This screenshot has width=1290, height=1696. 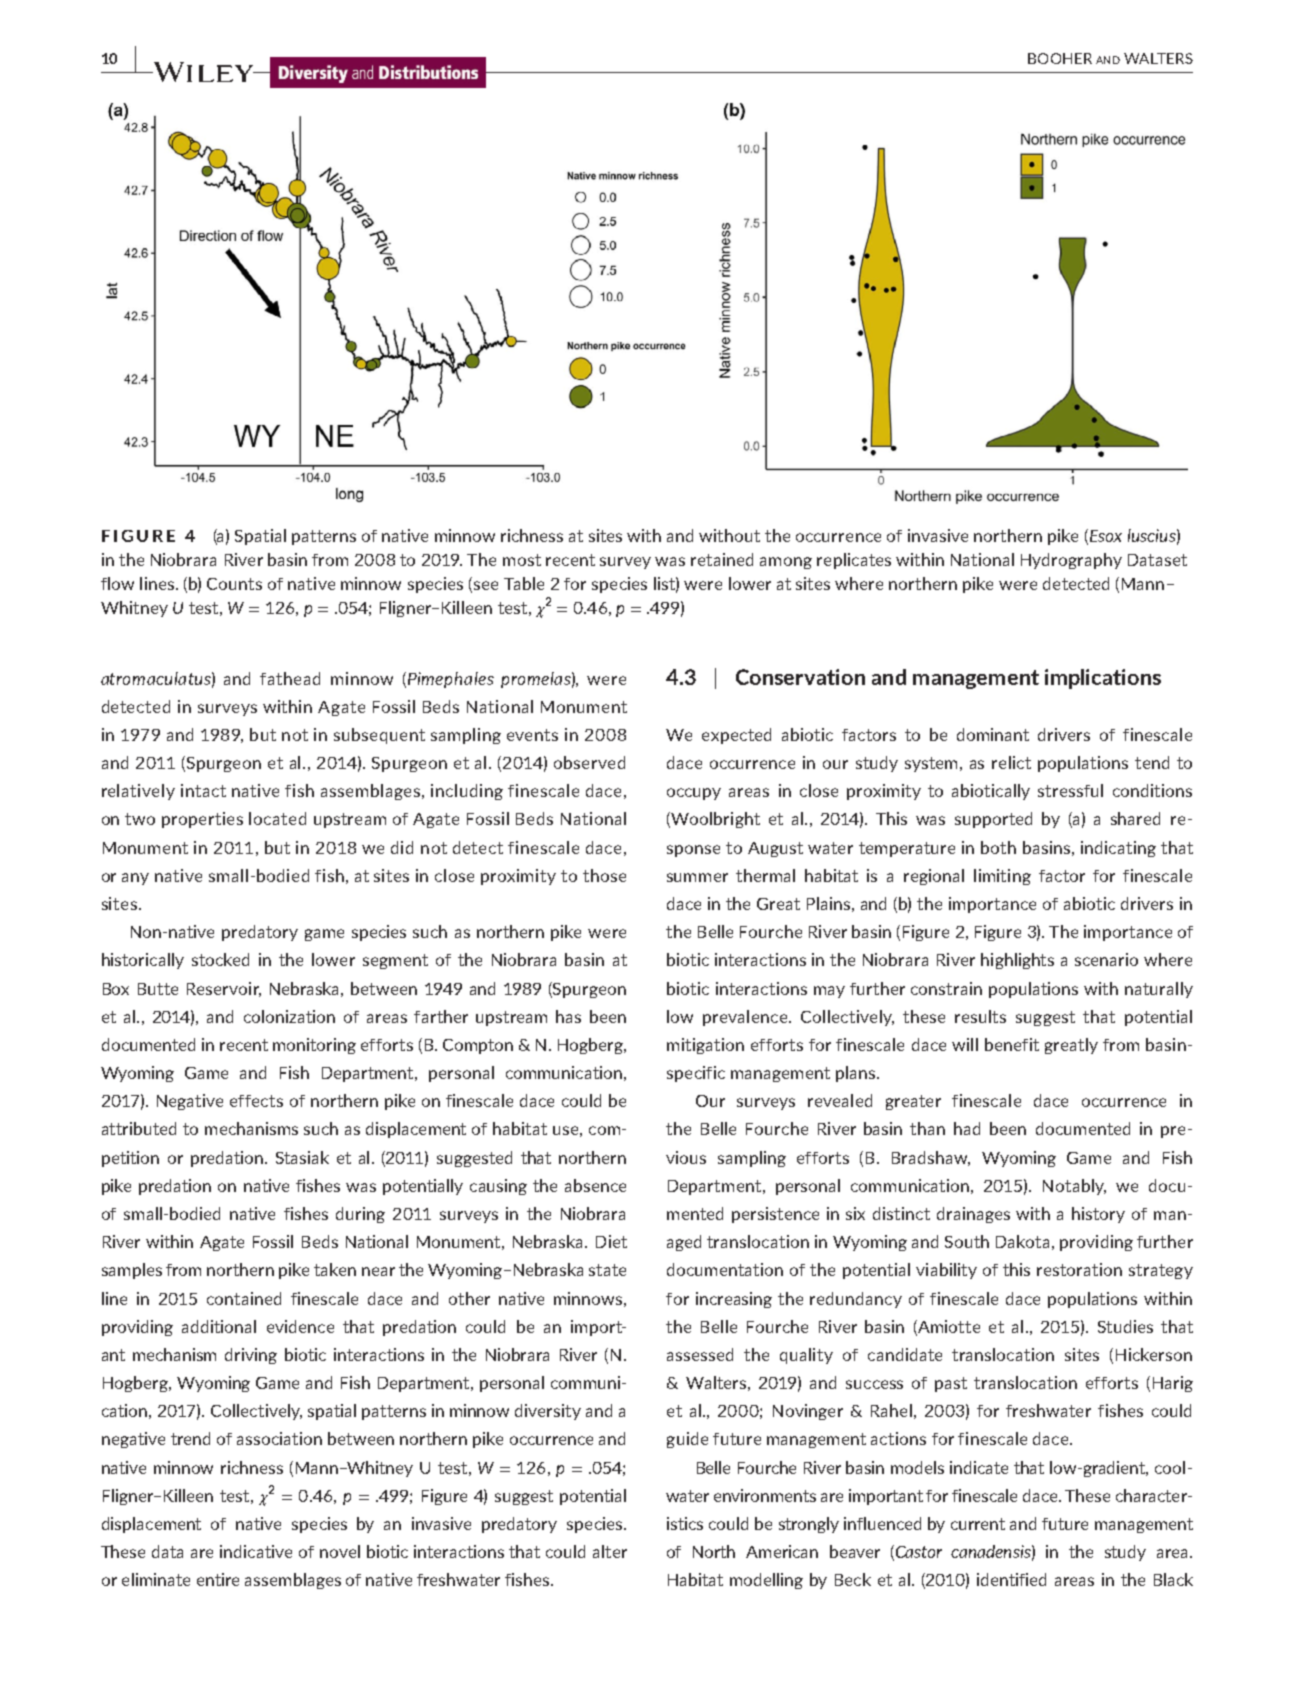 What do you see at coordinates (360, 1215) in the screenshot?
I see `during` at bounding box center [360, 1215].
